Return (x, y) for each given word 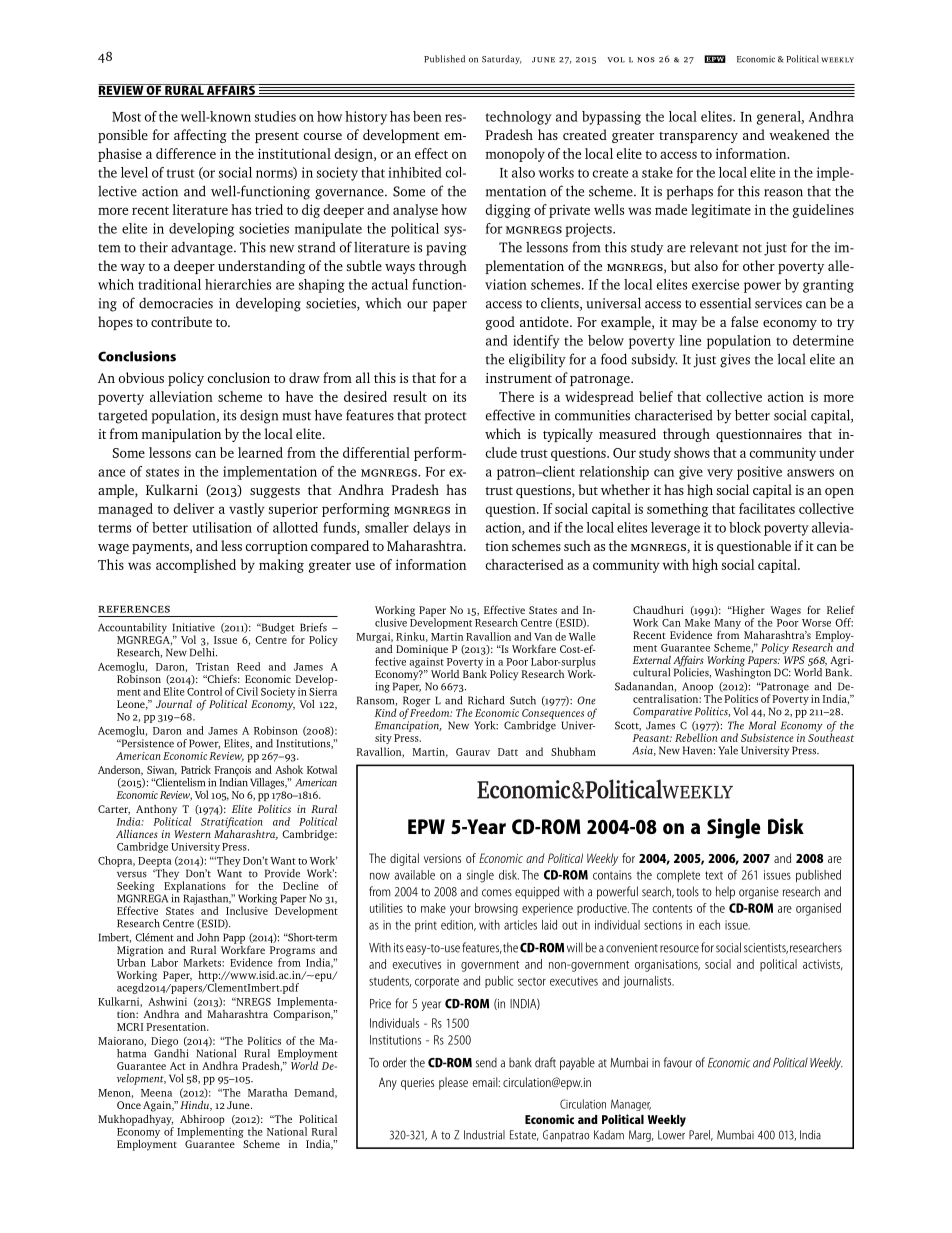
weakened (799, 134)
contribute (181, 321)
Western (192, 834)
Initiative (194, 627)
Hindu (196, 1106)
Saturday (502, 59)
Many (727, 625)
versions (442, 858)
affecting (200, 136)
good (500, 323)
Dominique (421, 651)
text (714, 875)
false (744, 321)
